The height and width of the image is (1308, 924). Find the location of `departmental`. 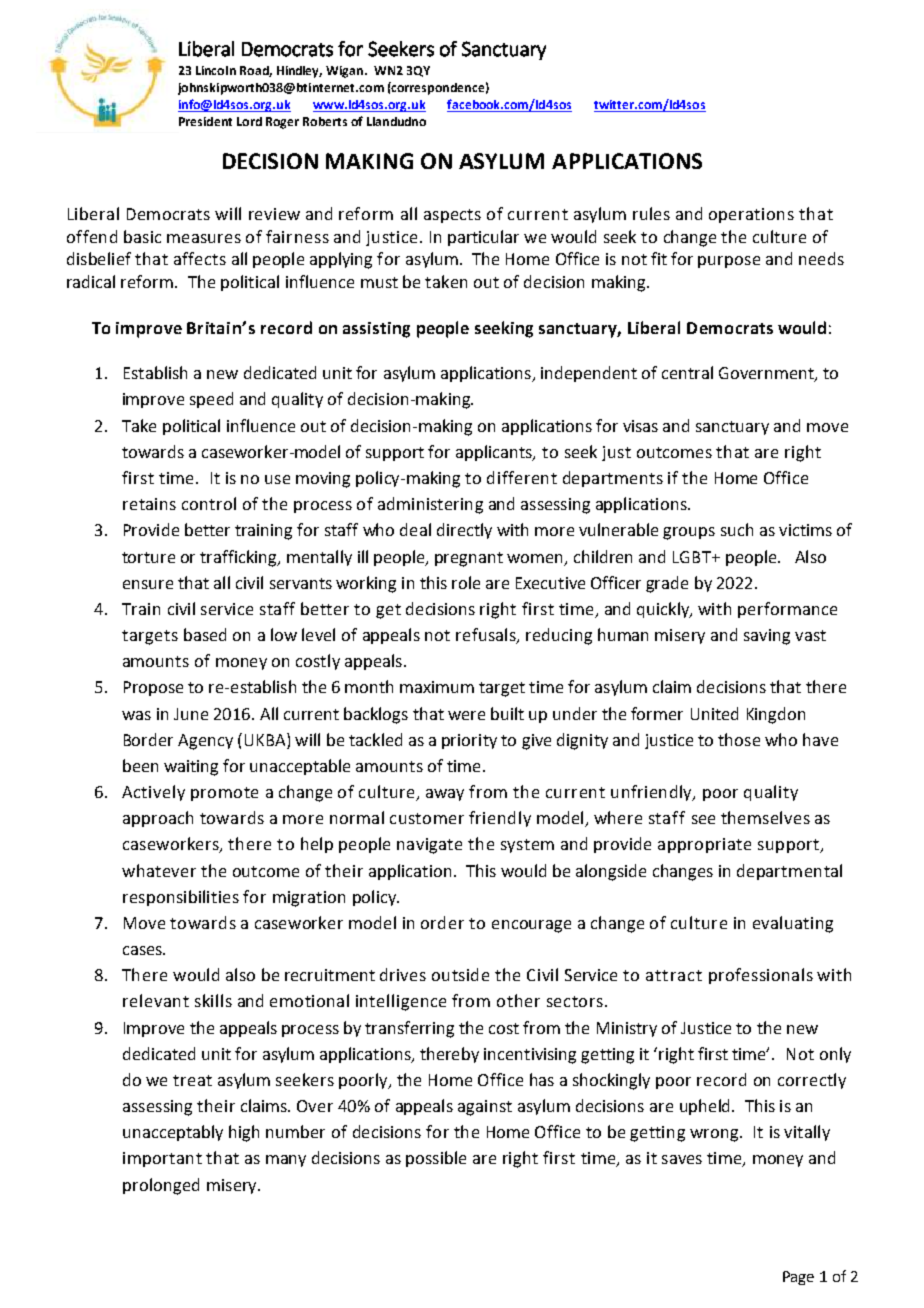

departmental is located at coordinates (789, 872).
